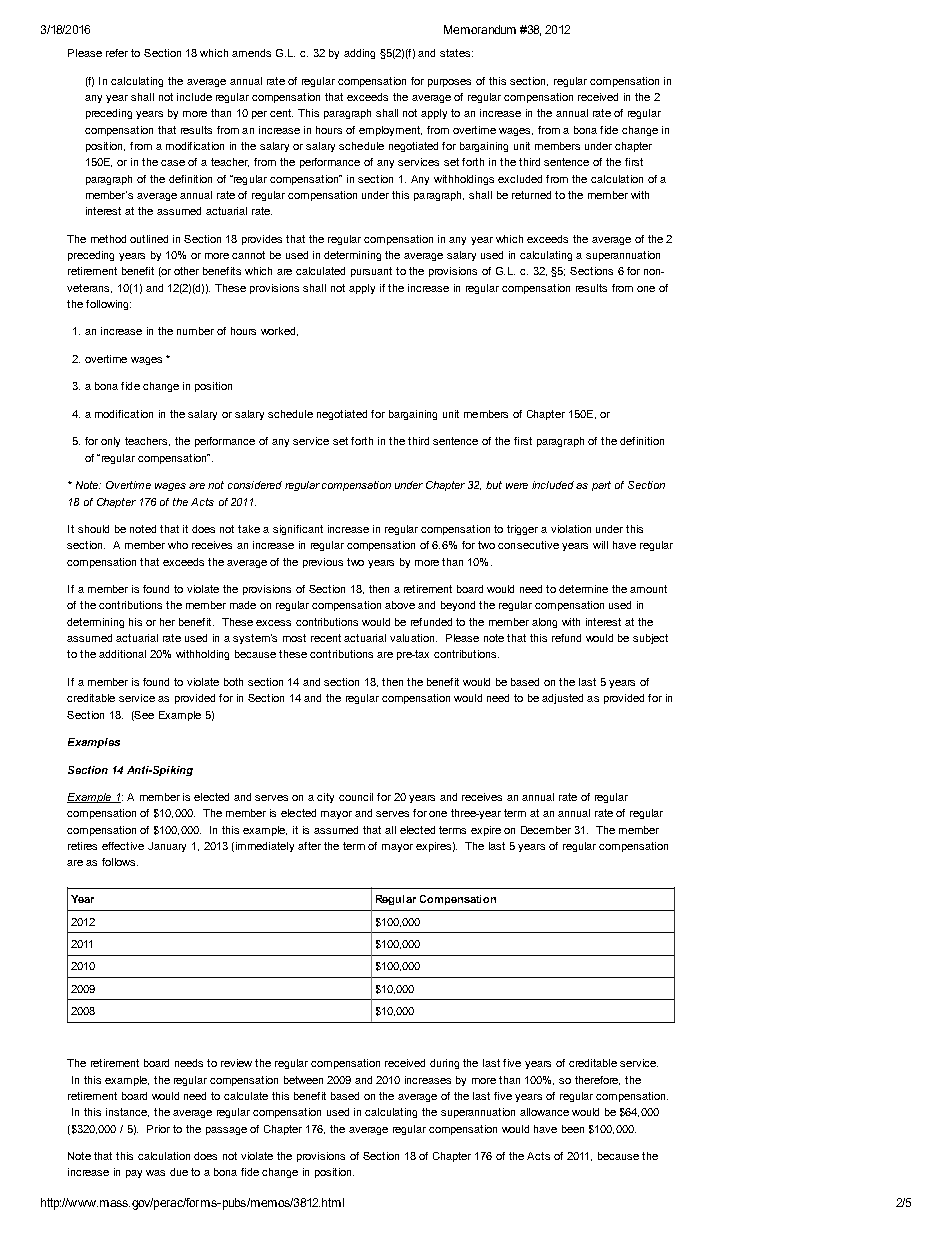  I want to click on Memorandum, so click(480, 29).
